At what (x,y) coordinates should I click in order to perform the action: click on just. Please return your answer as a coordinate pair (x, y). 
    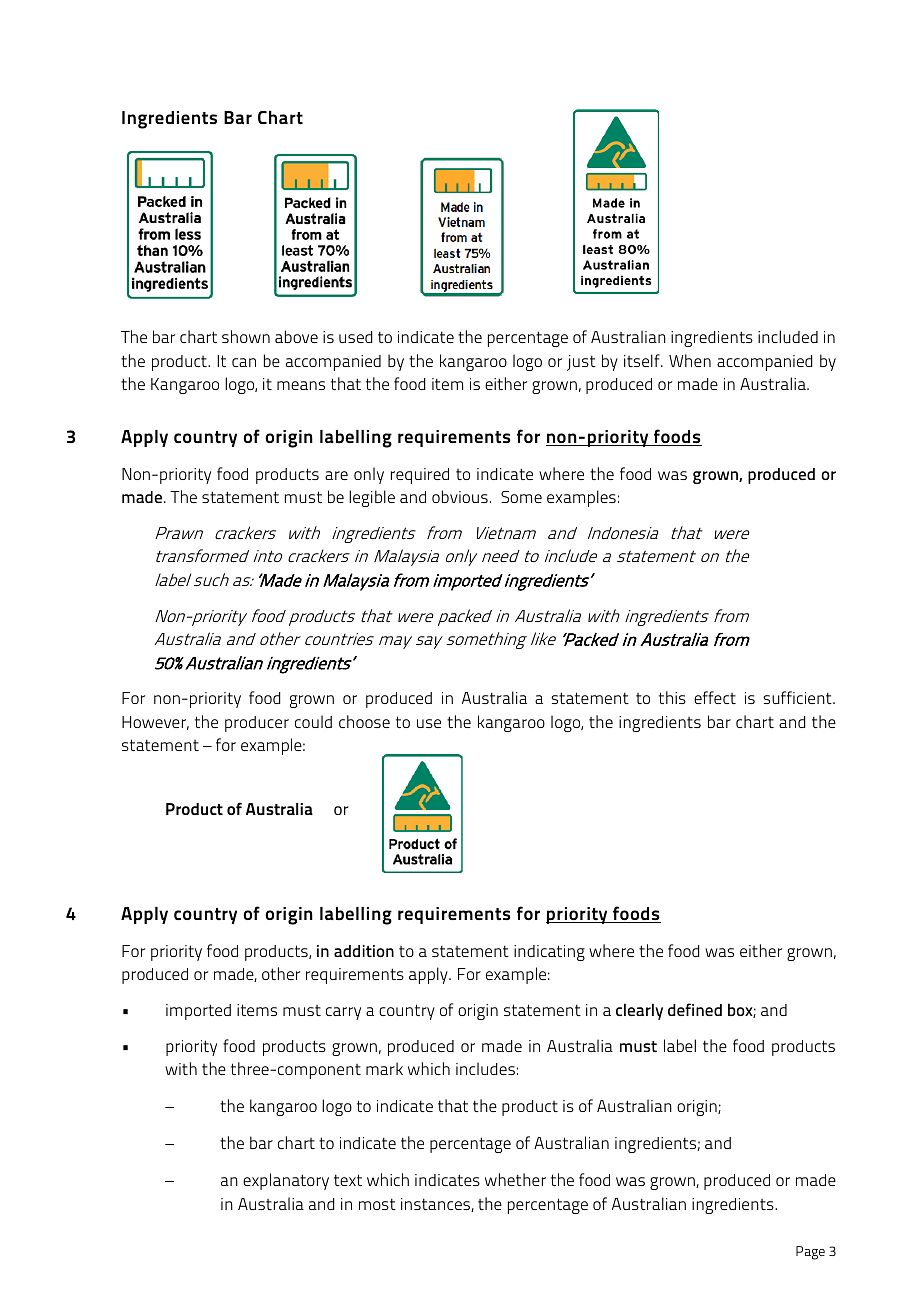
    Looking at the image, I should click on (581, 363).
